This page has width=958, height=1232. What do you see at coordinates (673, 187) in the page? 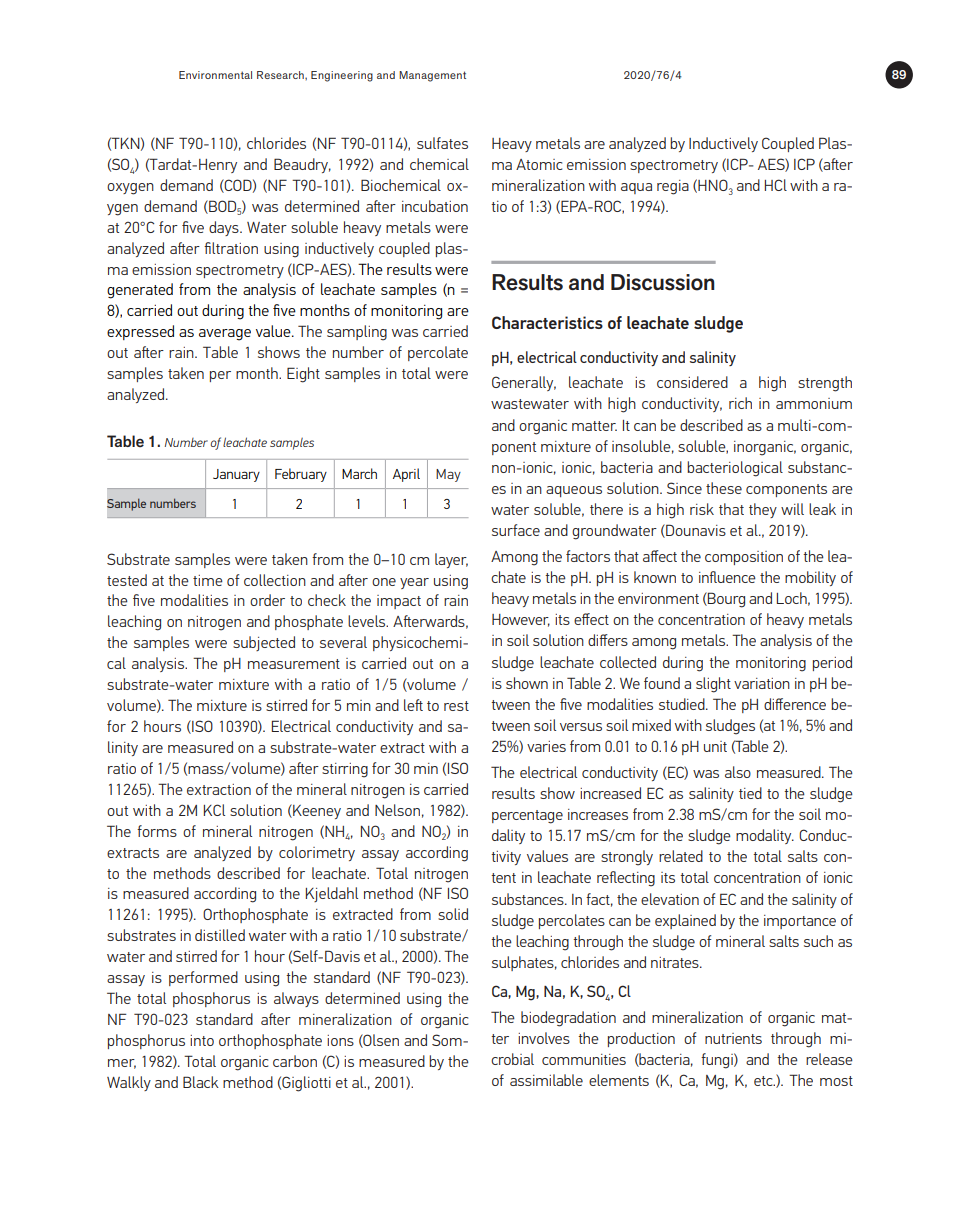
I see `regia` at bounding box center [673, 187].
